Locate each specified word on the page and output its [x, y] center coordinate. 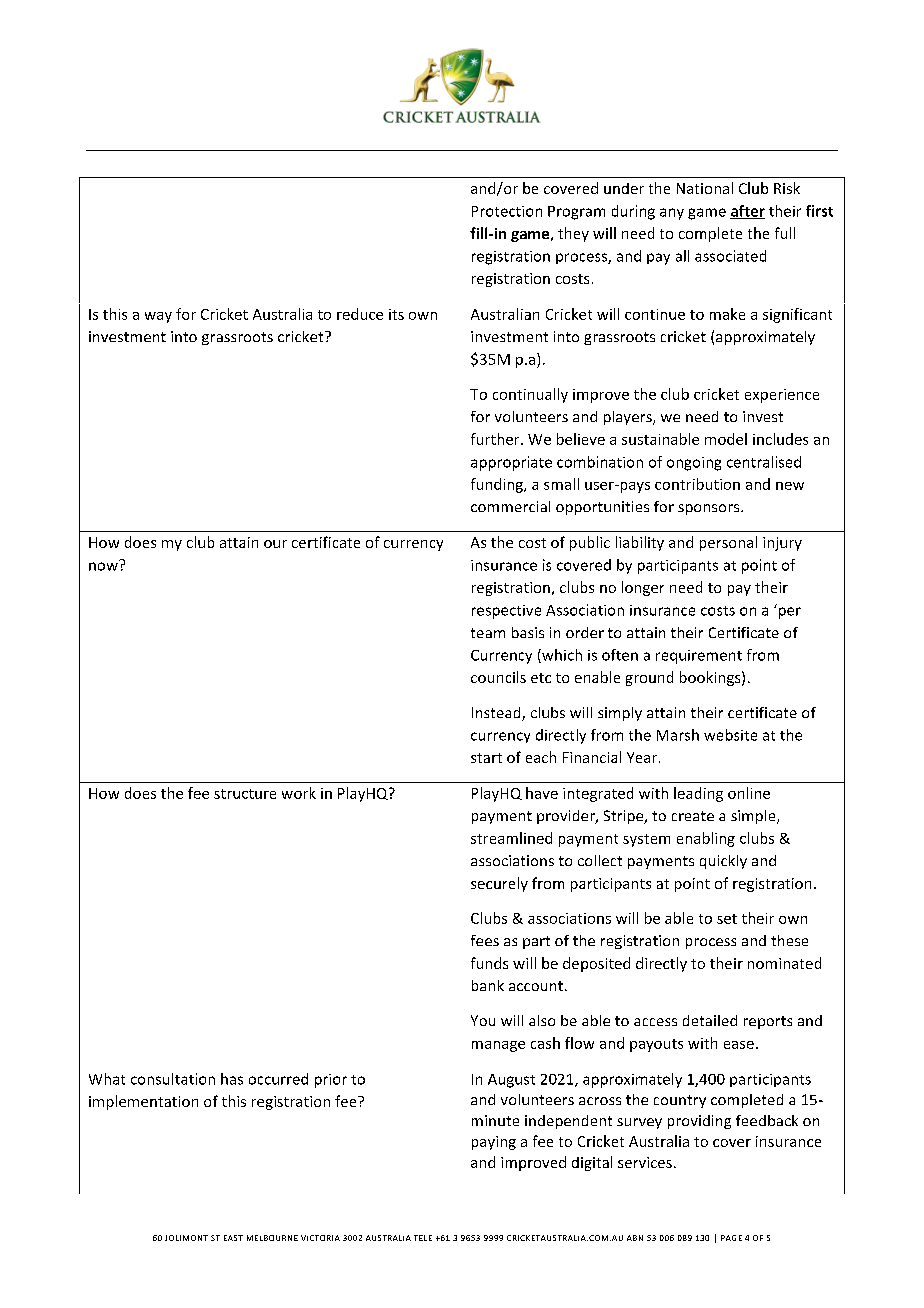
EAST [233, 1238]
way [158, 317]
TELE [423, 1238]
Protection [507, 211]
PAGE [731, 1238]
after [747, 212]
